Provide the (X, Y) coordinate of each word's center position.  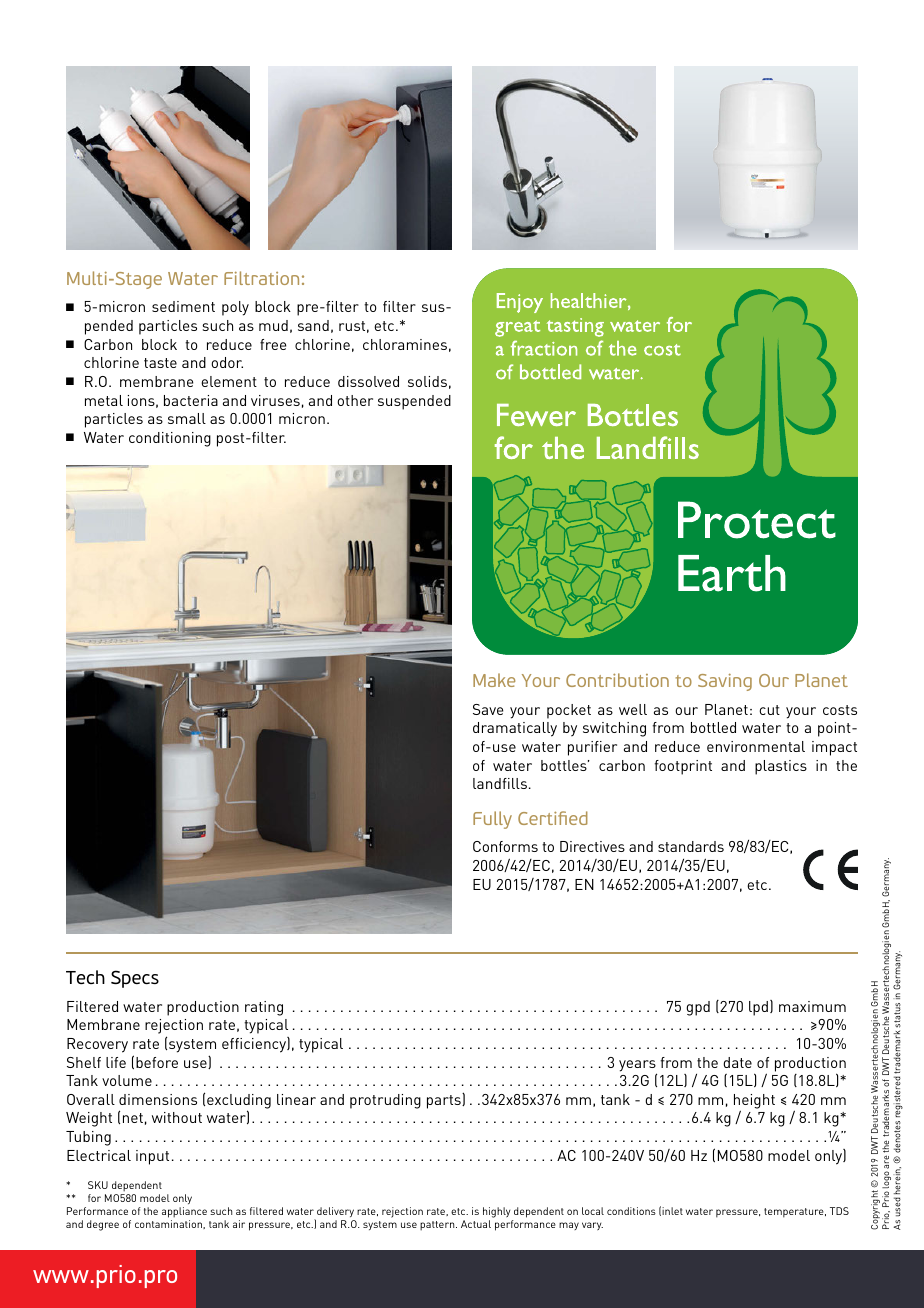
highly (496, 1212)
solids (427, 381)
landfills (500, 783)
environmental (756, 746)
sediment (183, 306)
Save (488, 709)
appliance (184, 1212)
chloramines (405, 344)
